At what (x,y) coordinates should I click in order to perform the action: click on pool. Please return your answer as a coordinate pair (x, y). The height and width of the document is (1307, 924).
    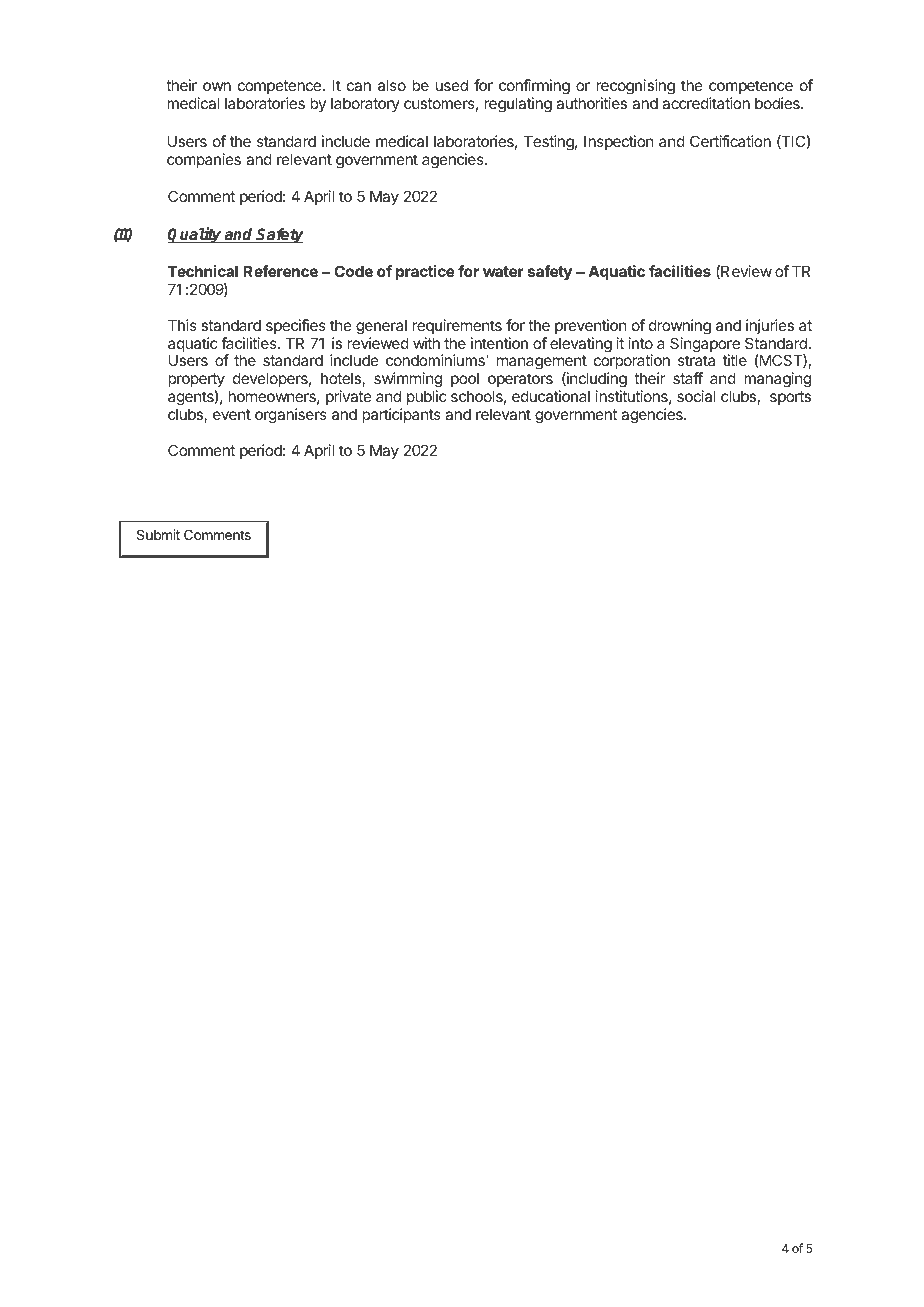
    Looking at the image, I should click on (465, 379).
